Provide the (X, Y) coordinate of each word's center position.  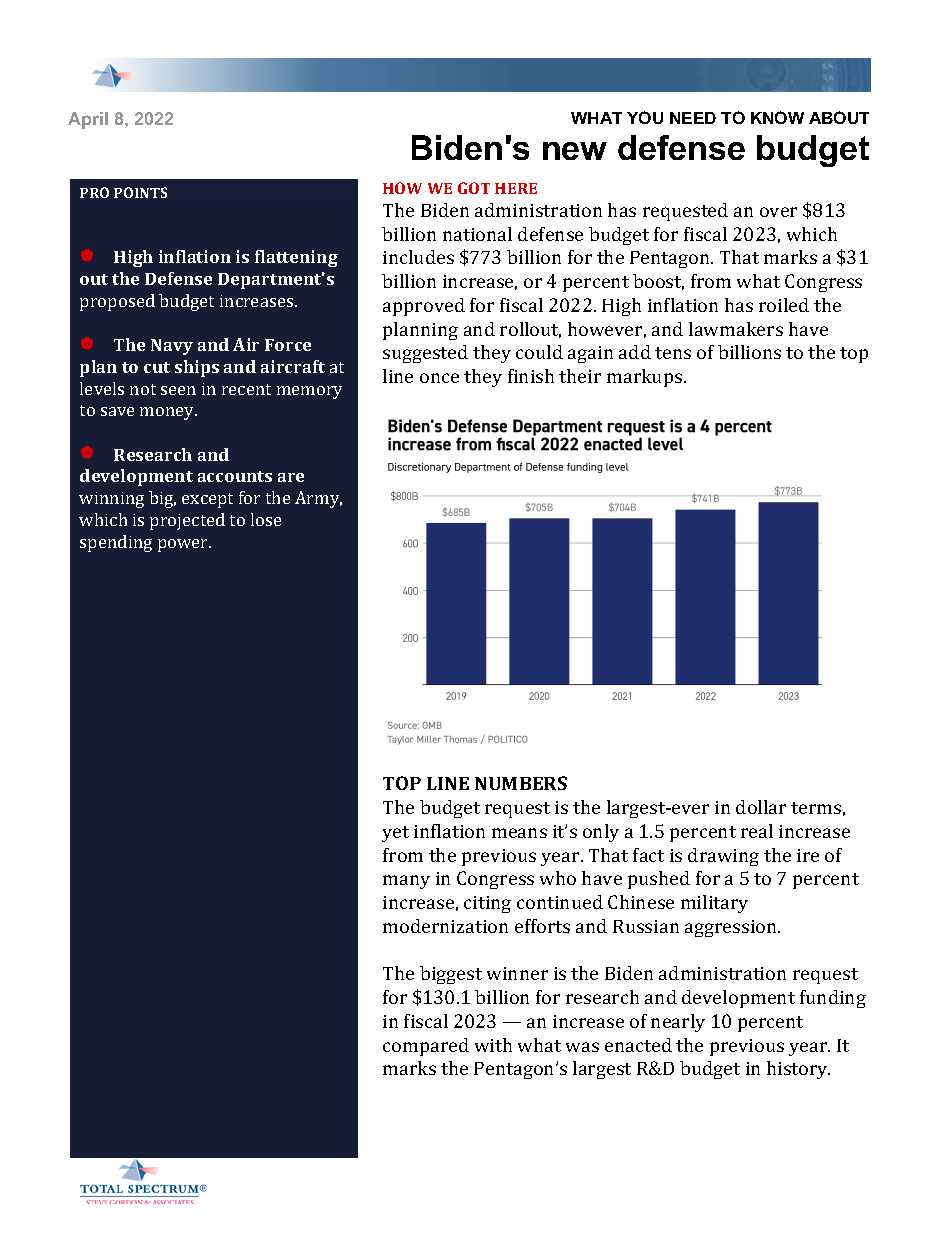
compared (426, 1047)
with (493, 1045)
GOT (474, 188)
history (798, 1070)
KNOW (777, 117)
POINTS (140, 192)
